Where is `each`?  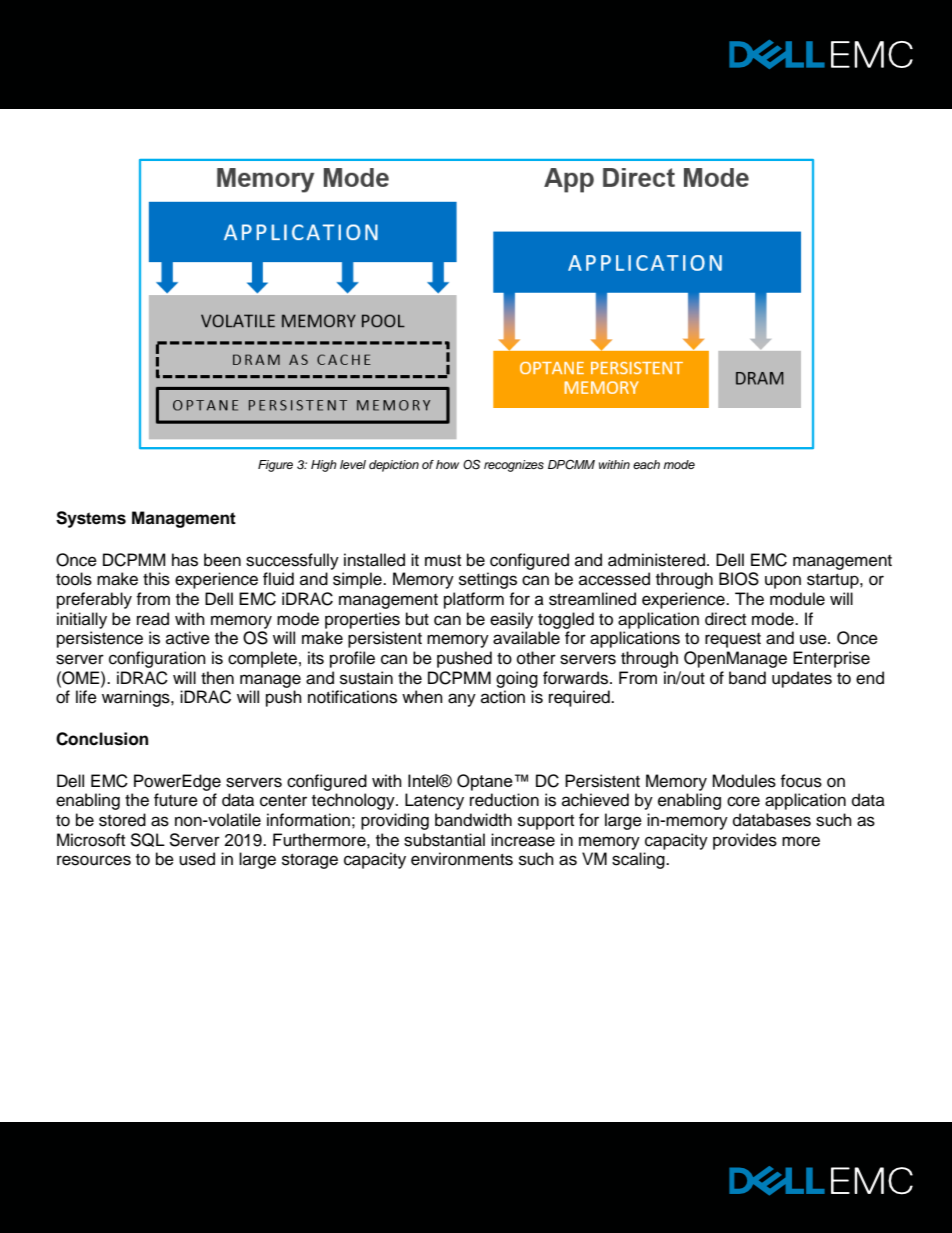
each is located at coordinates (646, 464).
